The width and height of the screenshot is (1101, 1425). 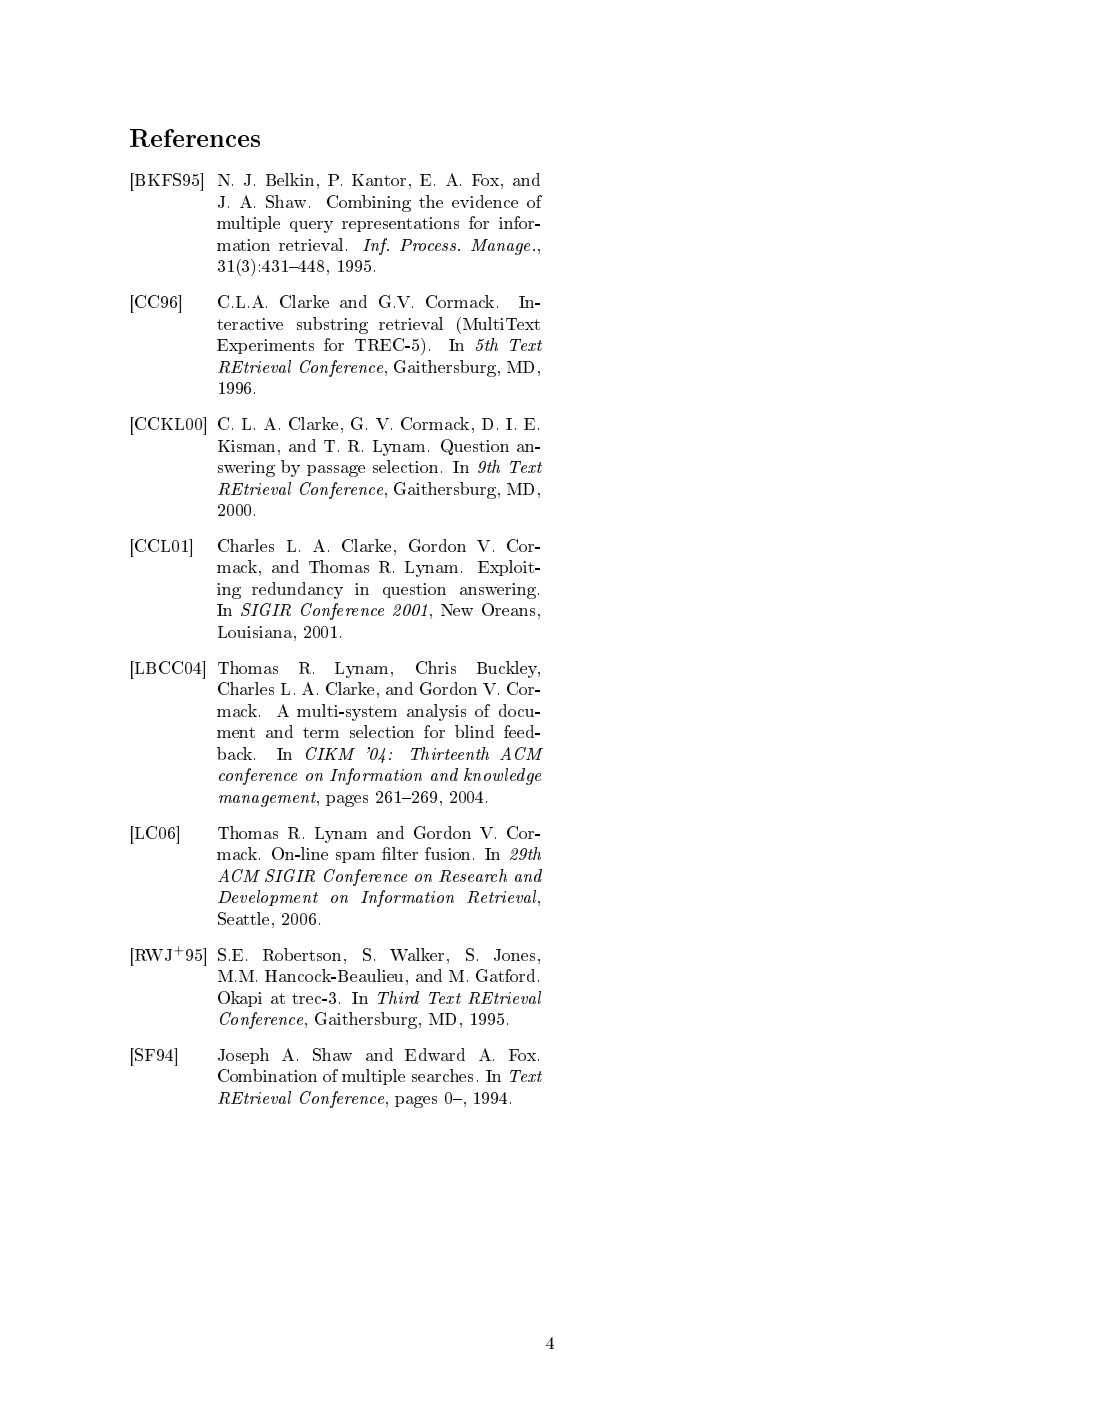 I want to click on Chris, so click(x=436, y=667).
